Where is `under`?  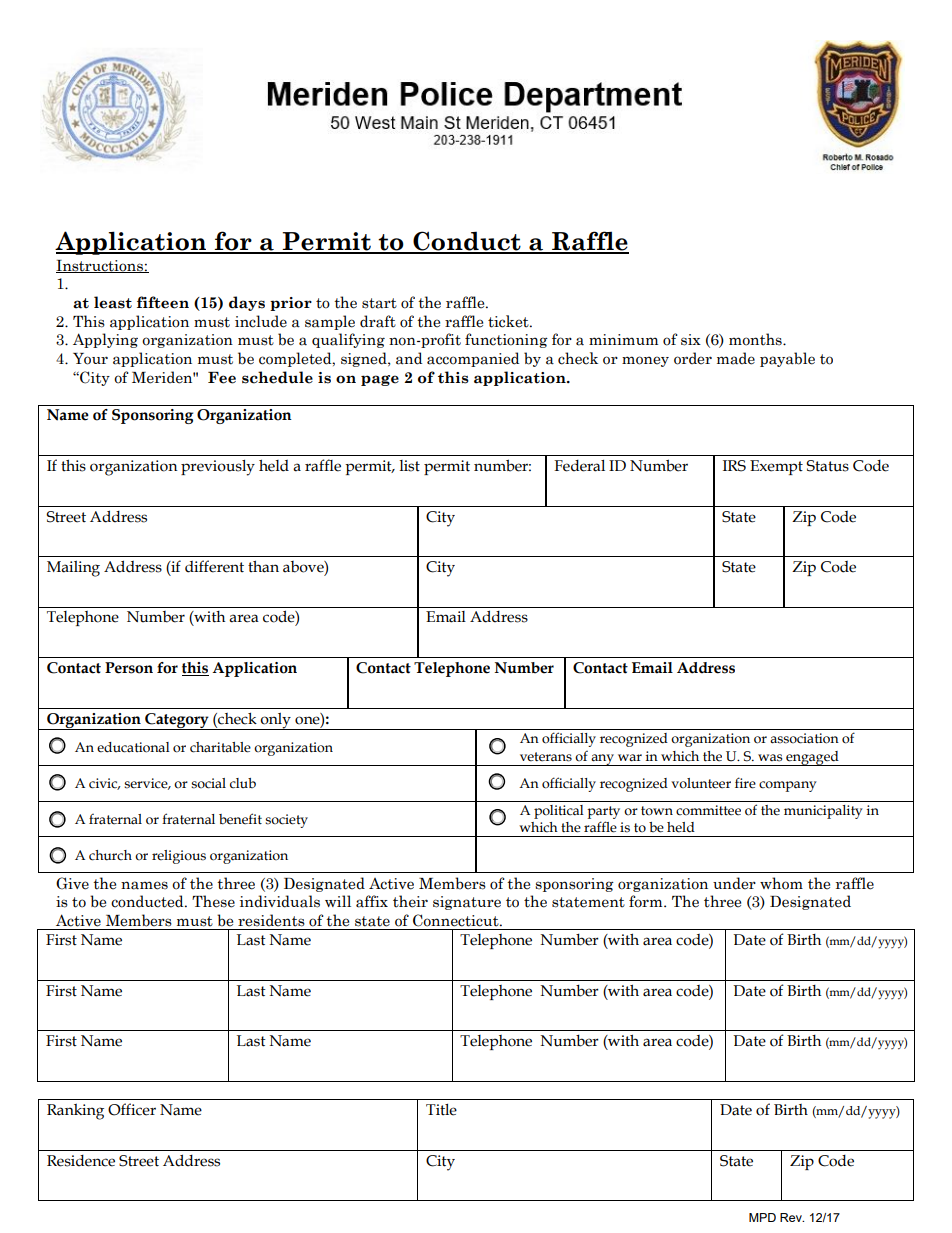
under is located at coordinates (734, 883).
